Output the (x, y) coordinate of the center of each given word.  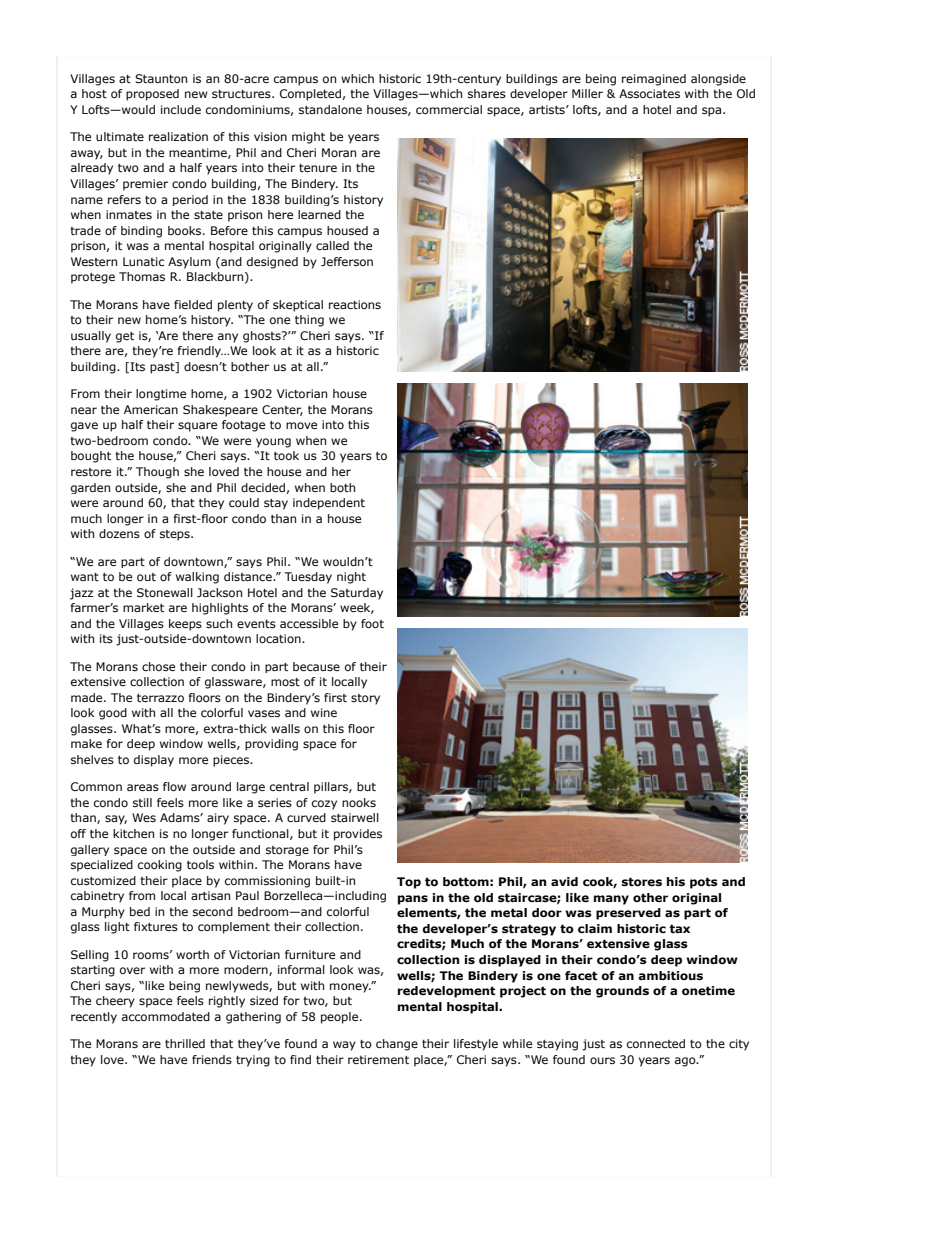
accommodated (166, 1016)
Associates (649, 93)
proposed (152, 95)
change (397, 1045)
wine (324, 712)
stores (641, 882)
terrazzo (160, 698)
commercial (449, 109)
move (301, 425)
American (151, 409)
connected (656, 1043)
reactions (355, 304)
